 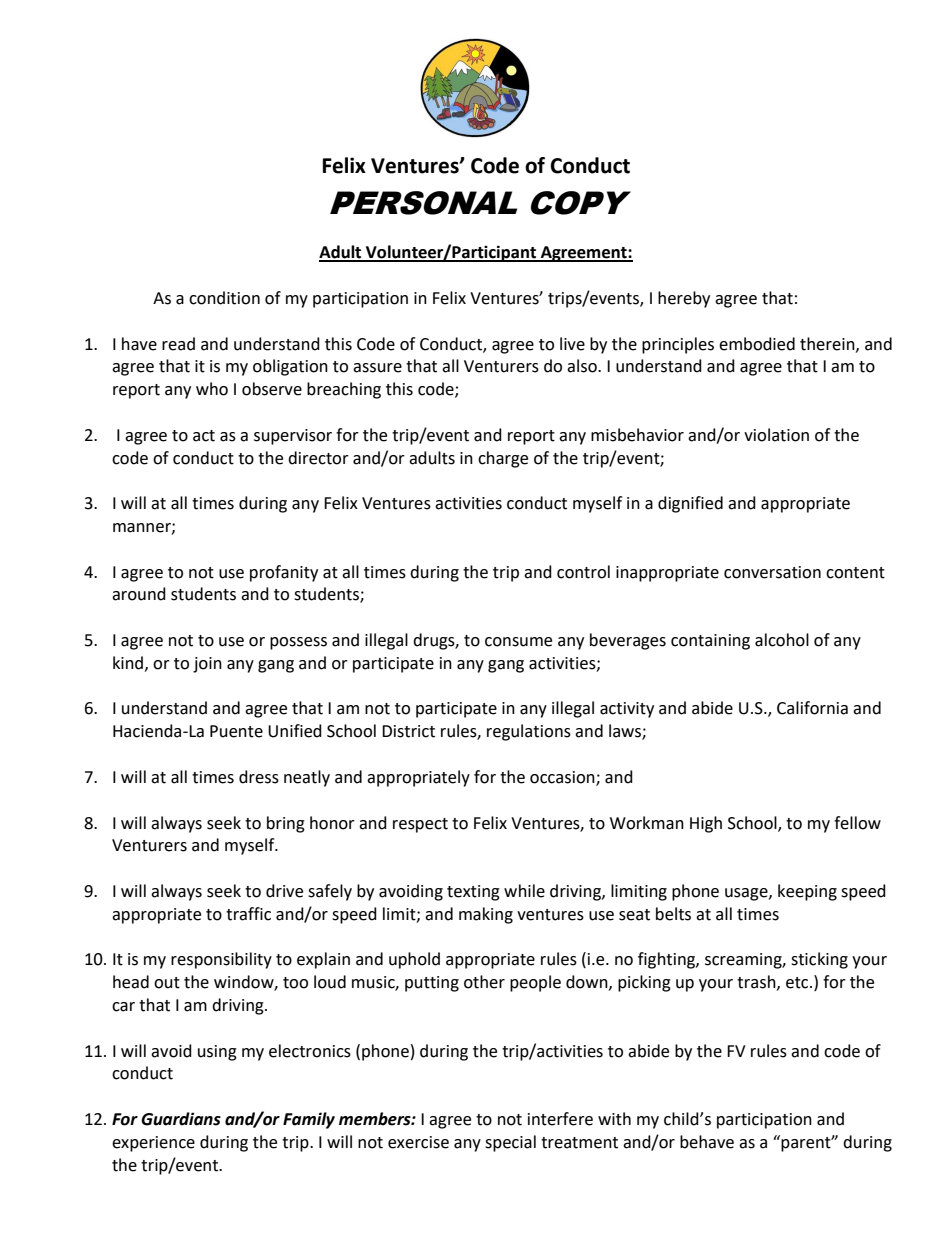 I want to click on embodied, so click(x=757, y=344).
